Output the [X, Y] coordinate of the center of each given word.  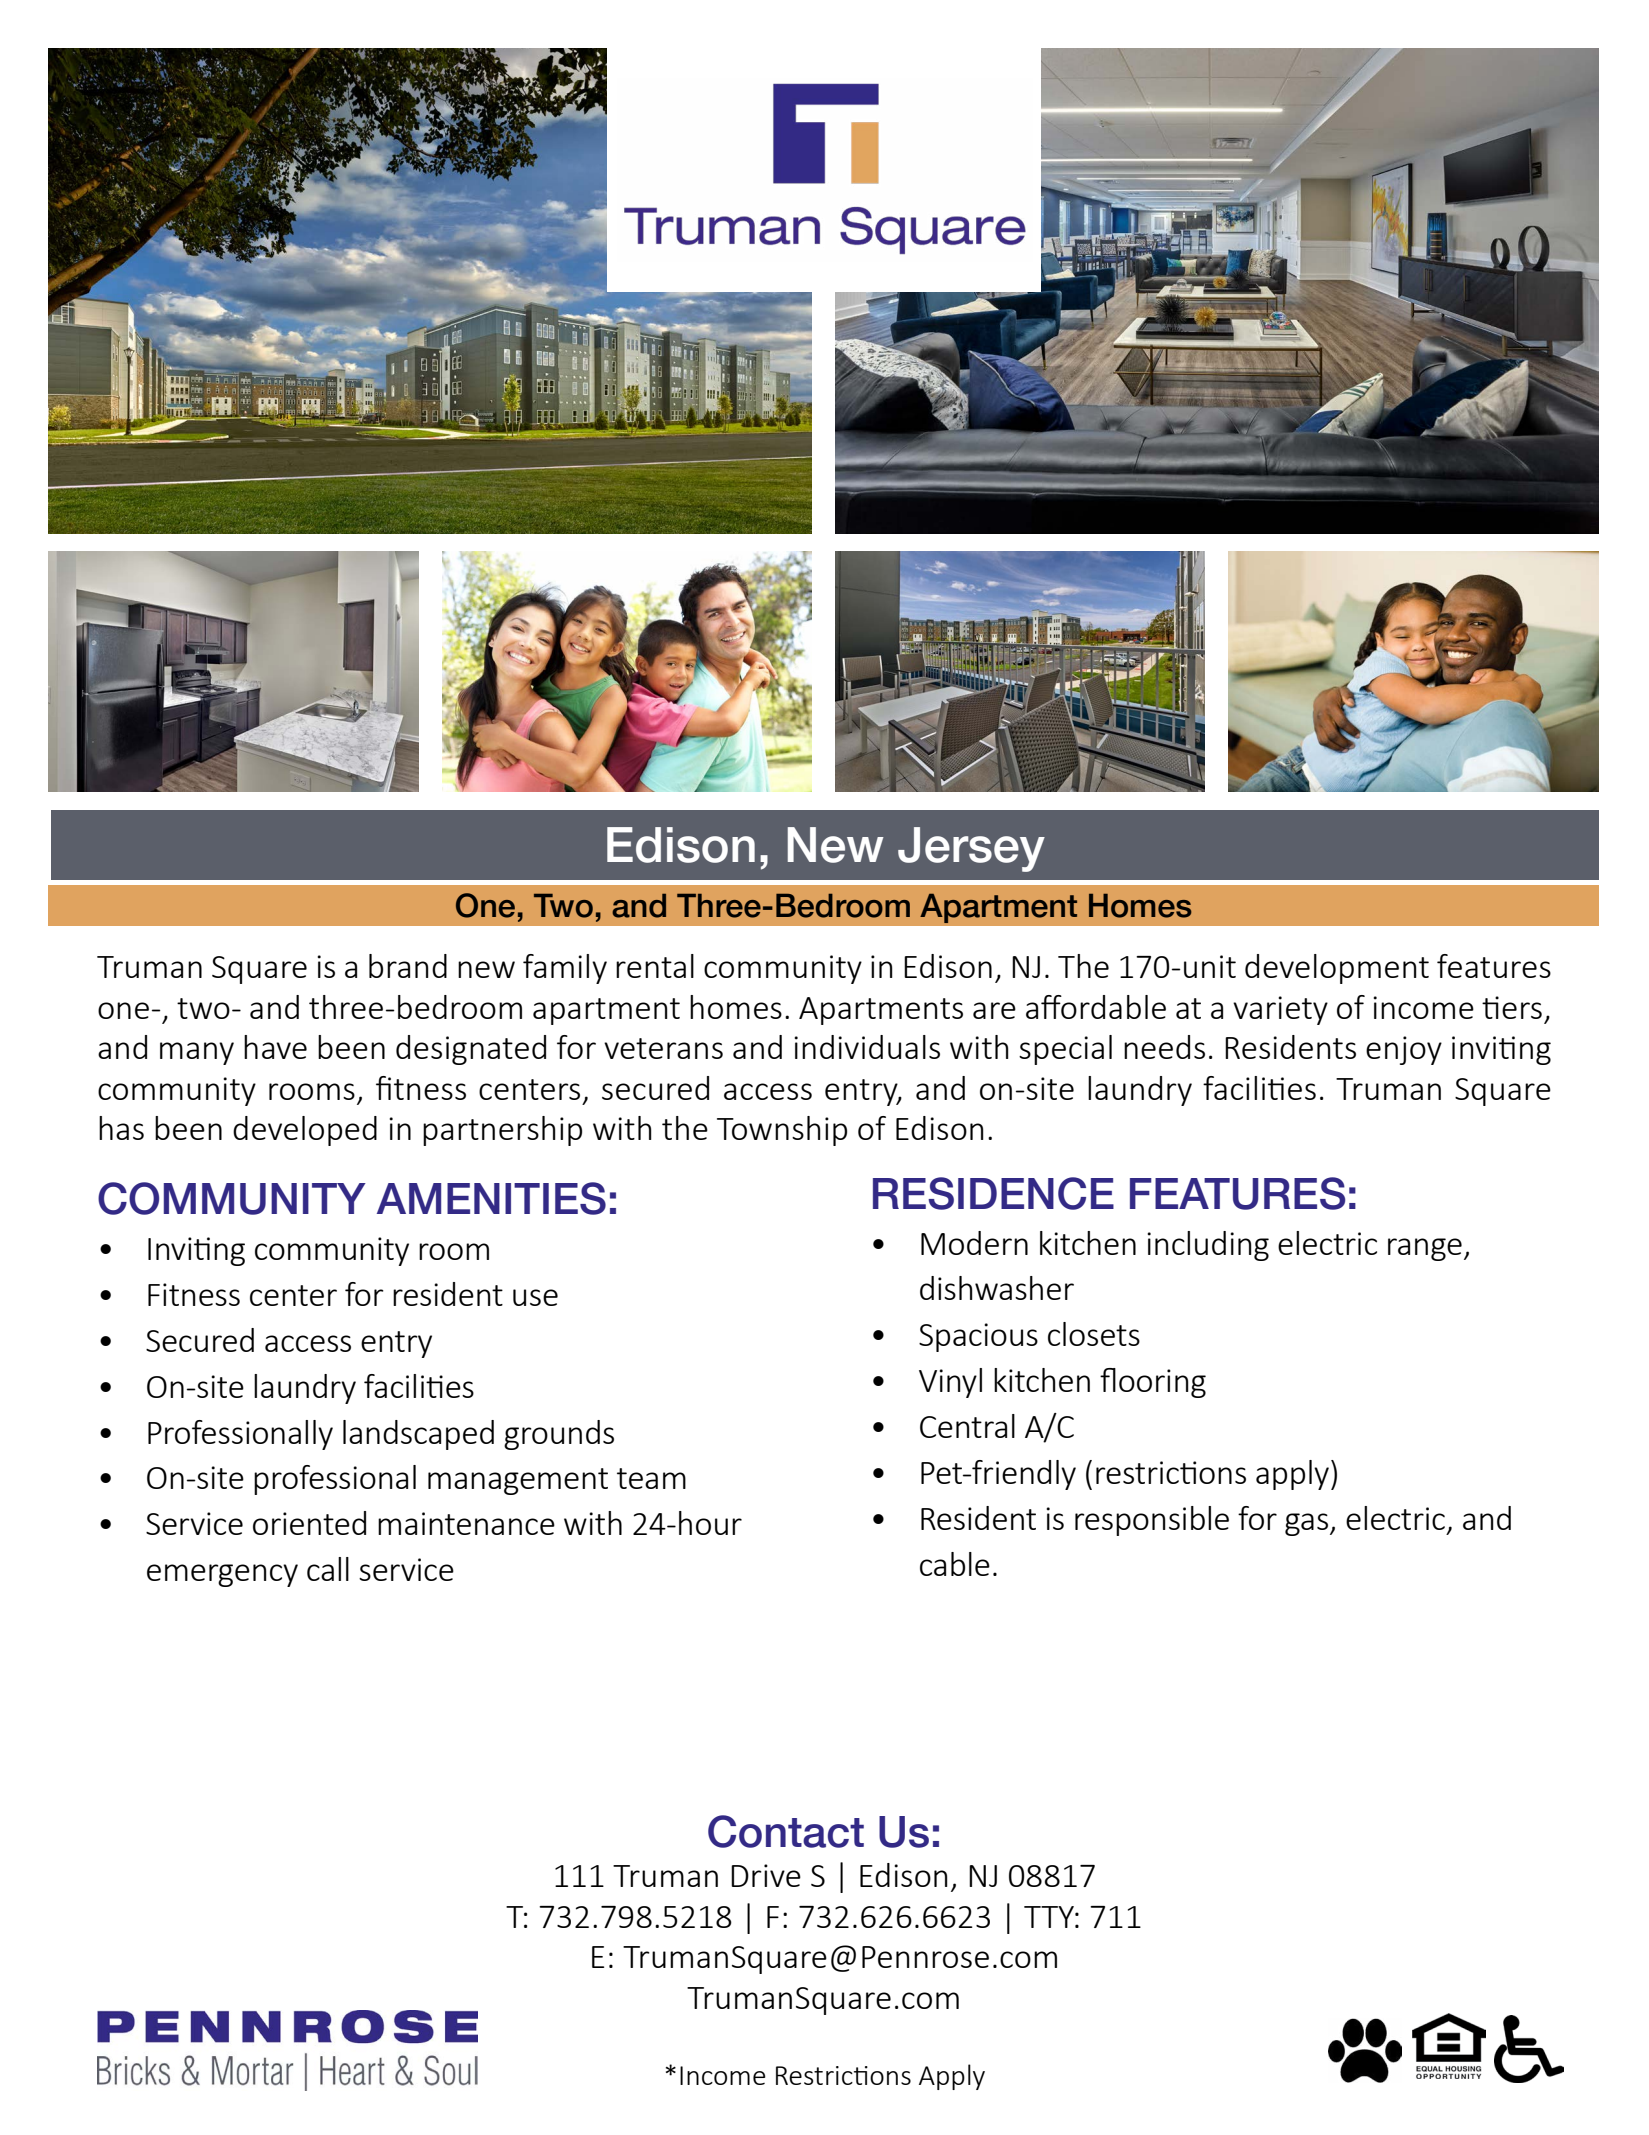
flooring [1153, 1383]
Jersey [971, 849]
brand [408, 966]
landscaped [418, 1435]
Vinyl [950, 1383]
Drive [766, 1875]
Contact [786, 1831]
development [1337, 969]
